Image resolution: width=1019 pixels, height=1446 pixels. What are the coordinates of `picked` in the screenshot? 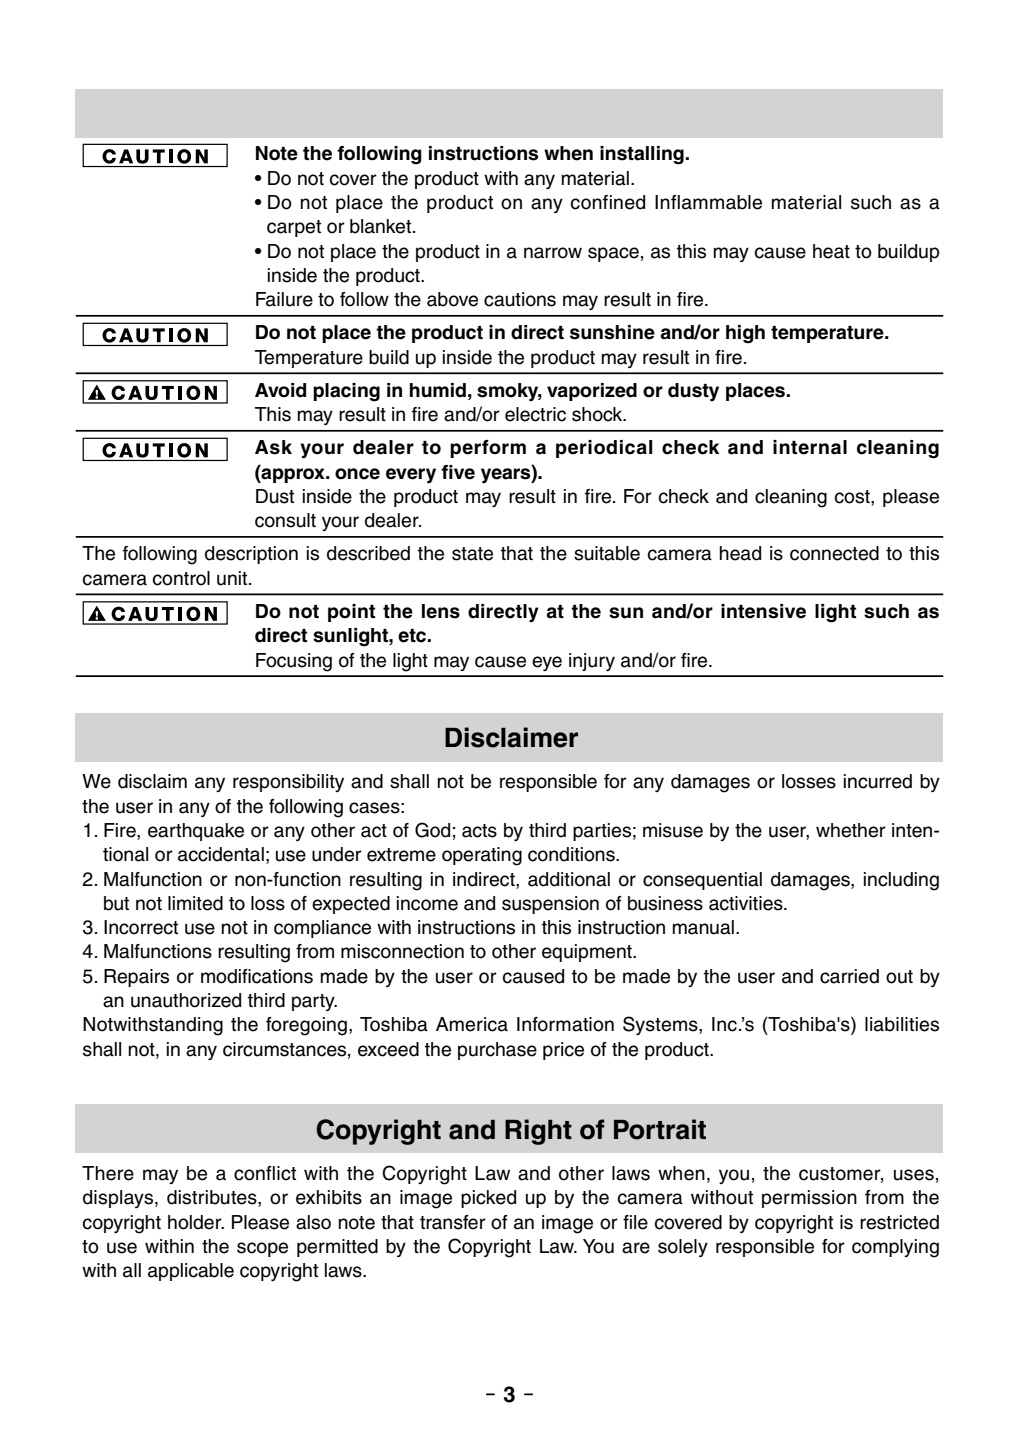 It's located at (488, 1199).
